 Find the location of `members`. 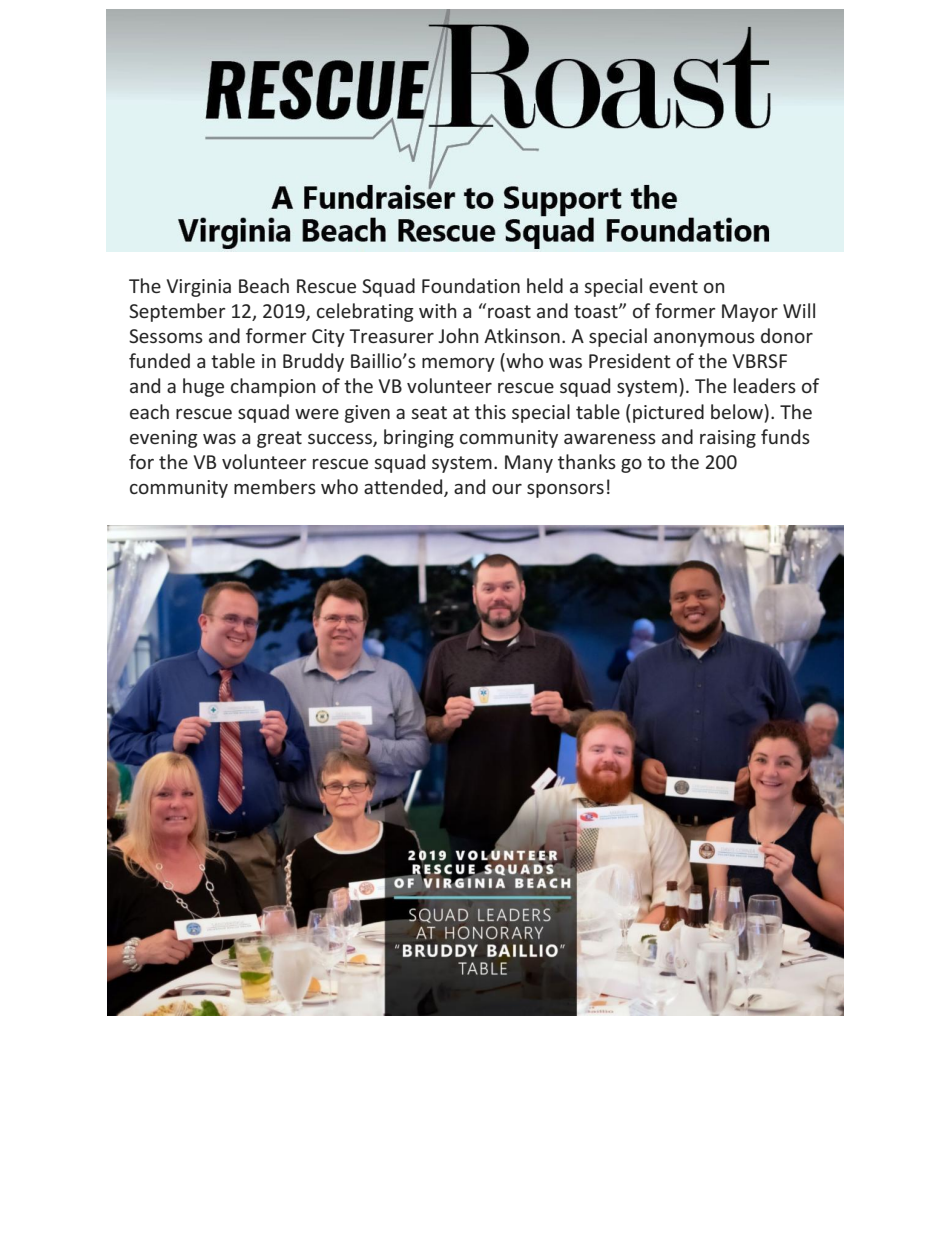

members is located at coordinates (275, 486).
